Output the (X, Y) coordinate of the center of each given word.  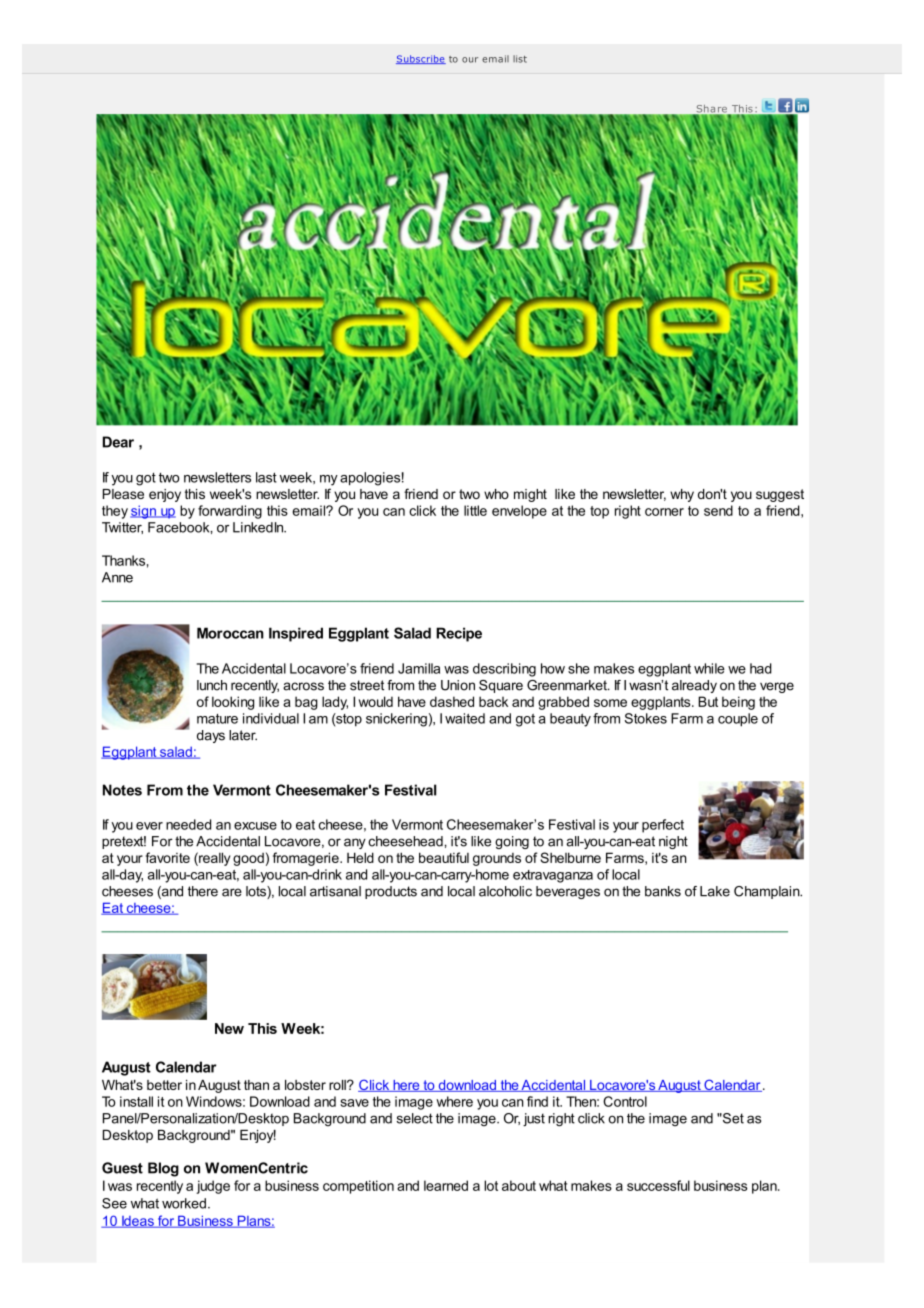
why (682, 495)
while (709, 668)
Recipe (459, 634)
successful (658, 1185)
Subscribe (421, 59)
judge (213, 1187)
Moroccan (230, 633)
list (520, 59)
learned (446, 1185)
